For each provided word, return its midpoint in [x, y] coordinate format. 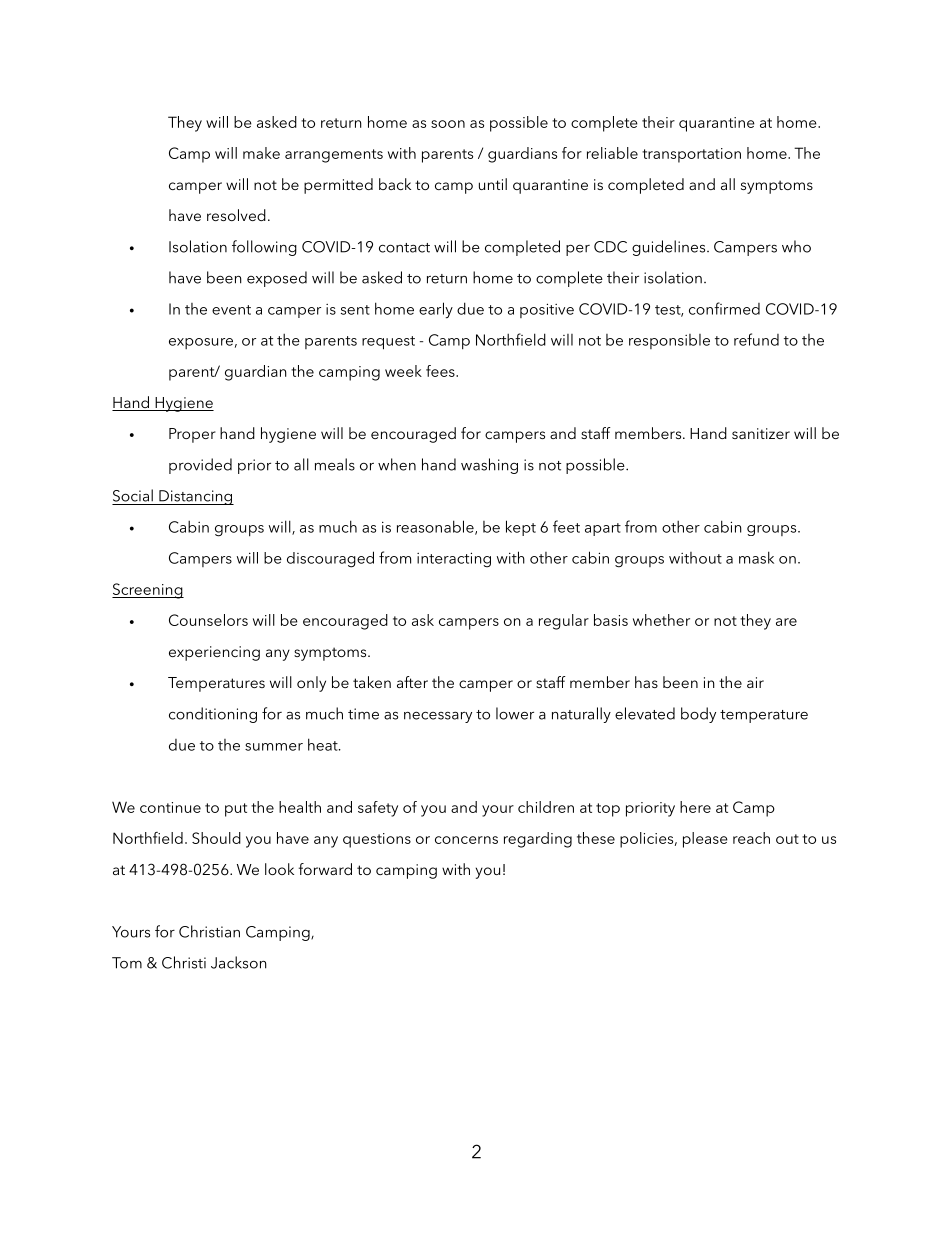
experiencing [214, 653]
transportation [691, 155]
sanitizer [761, 433]
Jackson [239, 962]
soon [448, 124]
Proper [192, 435]
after [412, 682]
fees [441, 371]
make [261, 153]
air [755, 682]
